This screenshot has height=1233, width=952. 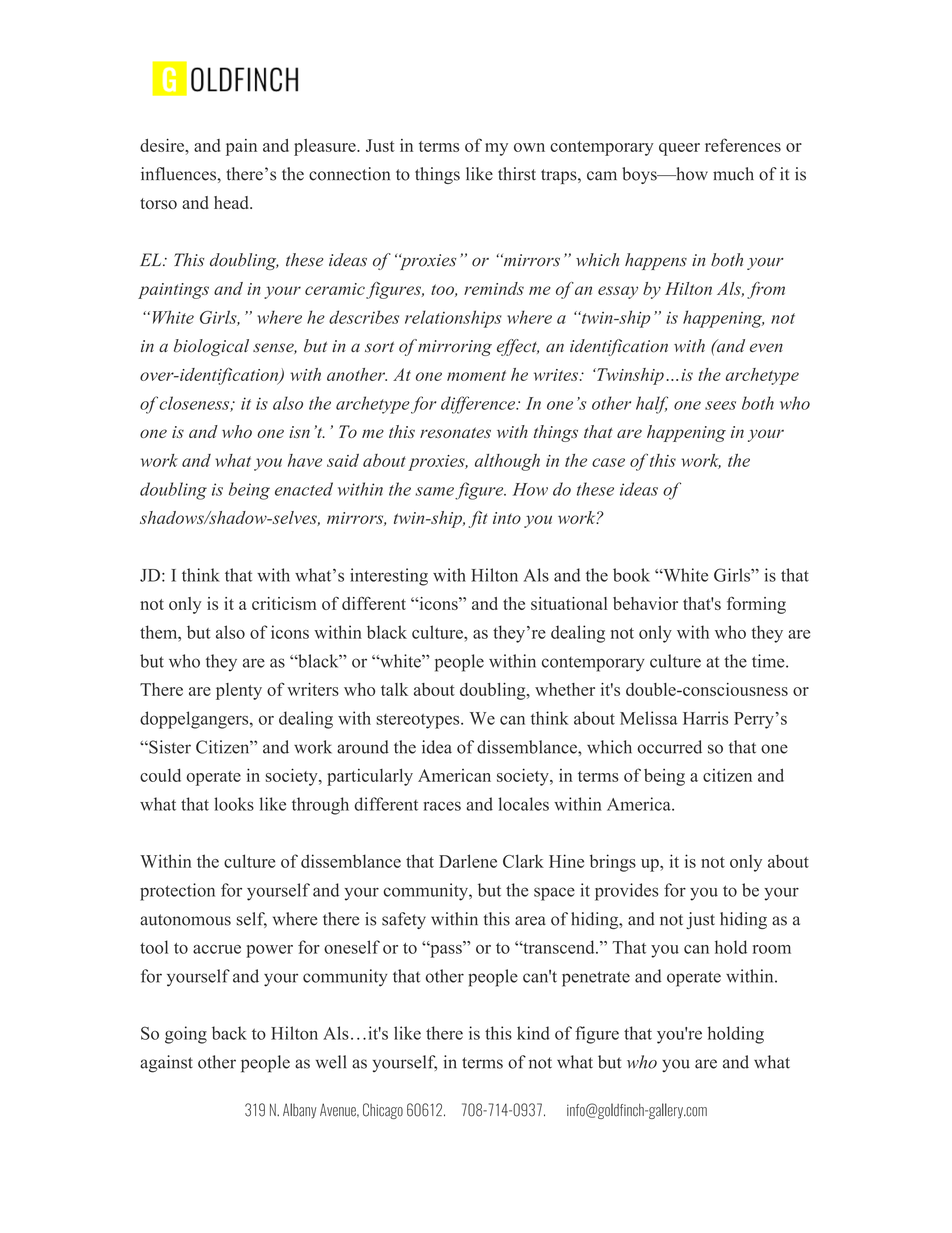 I want to click on Darlene, so click(x=468, y=861).
